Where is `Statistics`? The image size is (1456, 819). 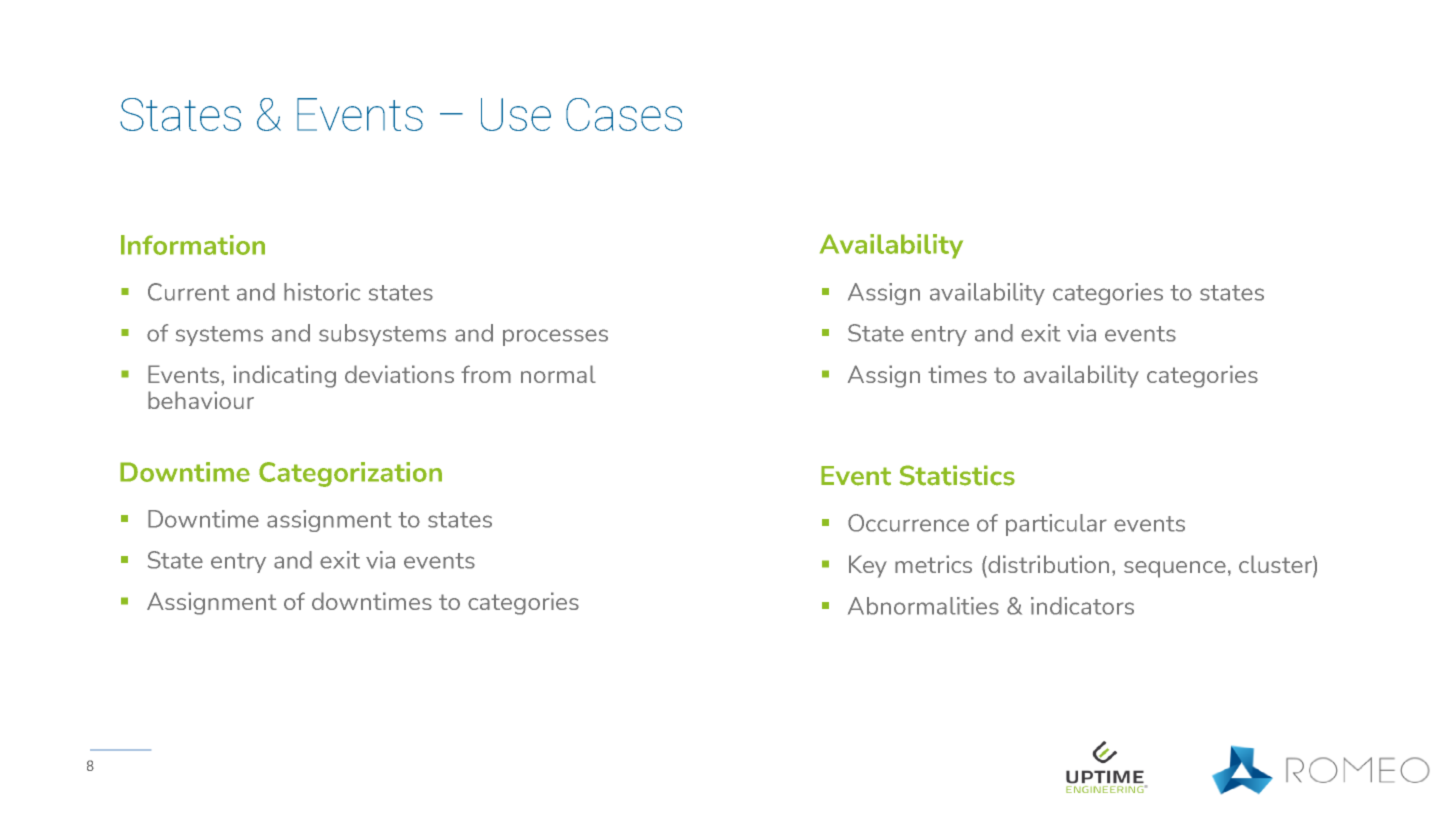
Statistics is located at coordinates (957, 475).
